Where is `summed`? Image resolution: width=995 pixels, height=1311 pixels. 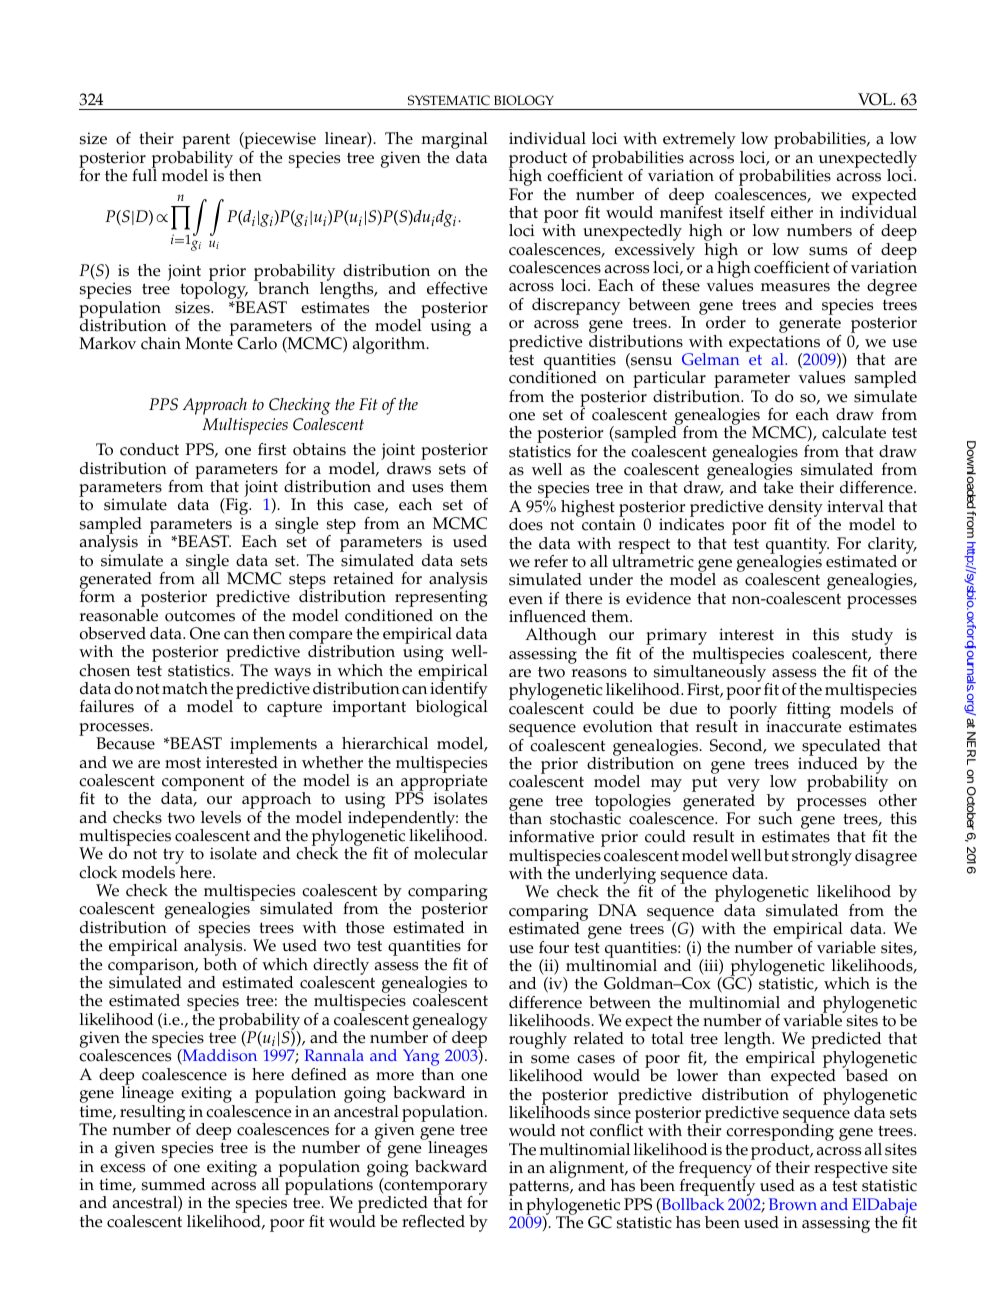
summed is located at coordinates (173, 1184).
